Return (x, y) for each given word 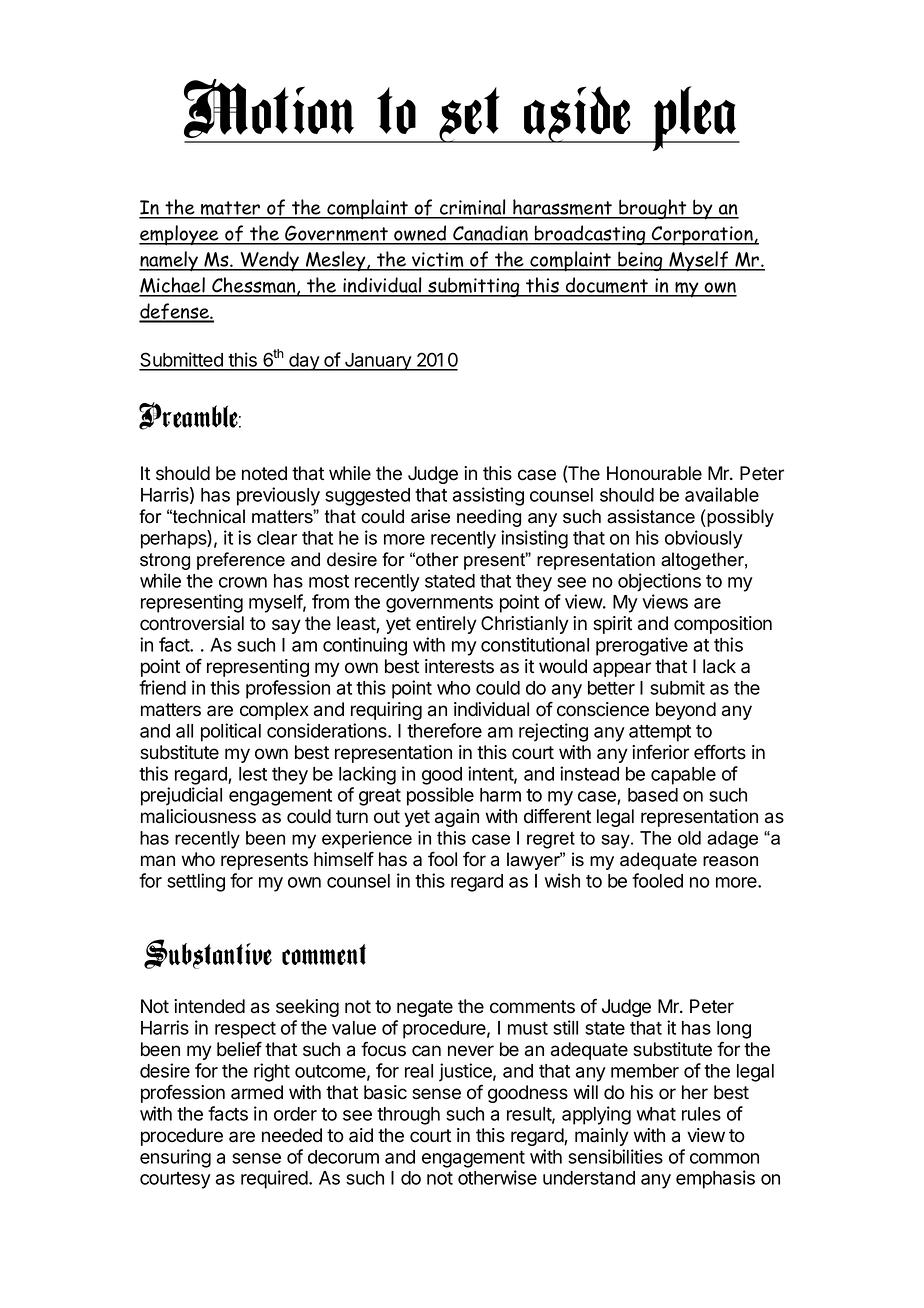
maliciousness (198, 816)
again (457, 818)
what (656, 1114)
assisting (488, 496)
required (275, 1179)
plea (694, 118)
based (653, 795)
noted (264, 473)
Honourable (654, 473)
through (408, 1116)
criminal (472, 208)
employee (180, 235)
